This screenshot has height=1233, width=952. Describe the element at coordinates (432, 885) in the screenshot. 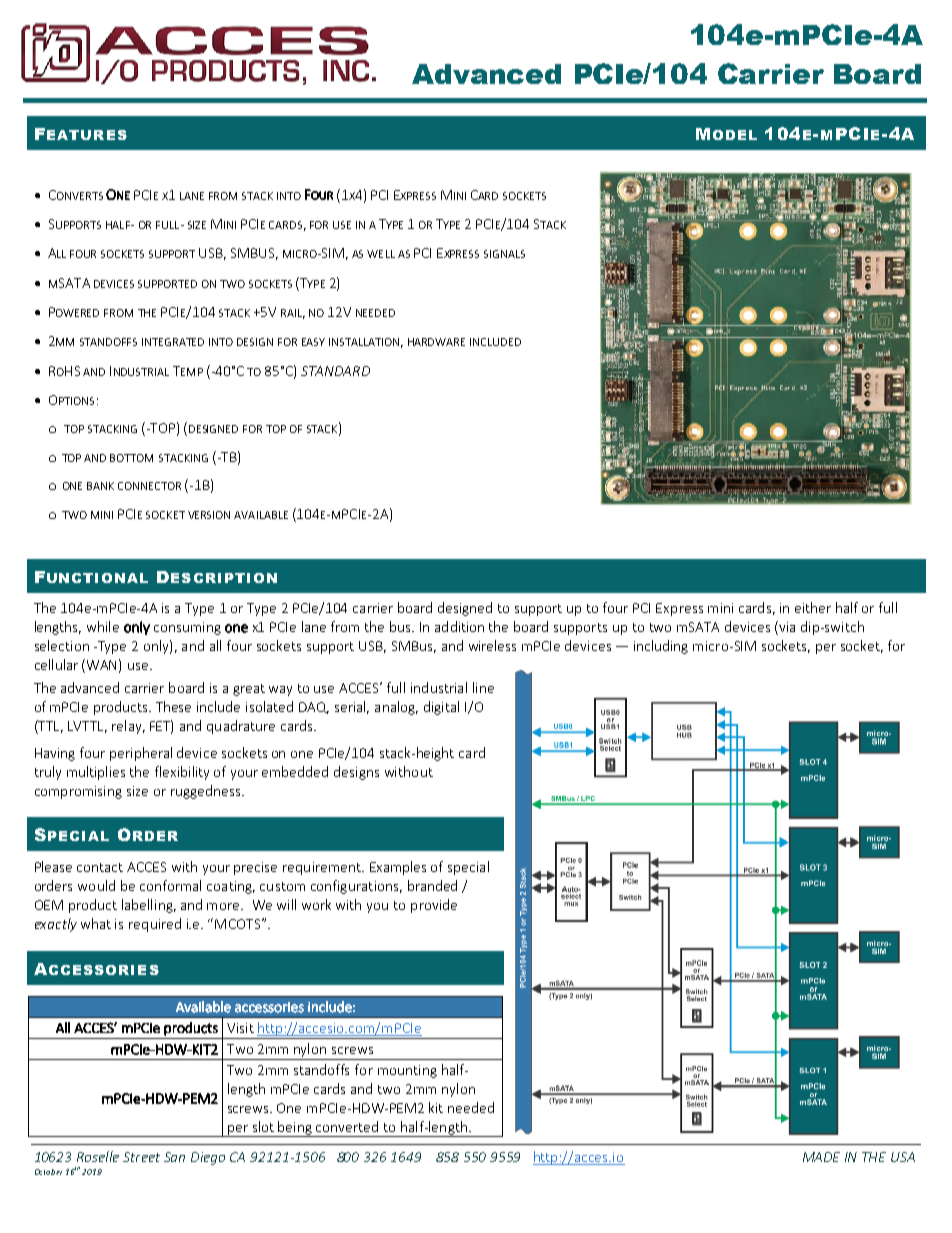

I see `branded` at that location.
